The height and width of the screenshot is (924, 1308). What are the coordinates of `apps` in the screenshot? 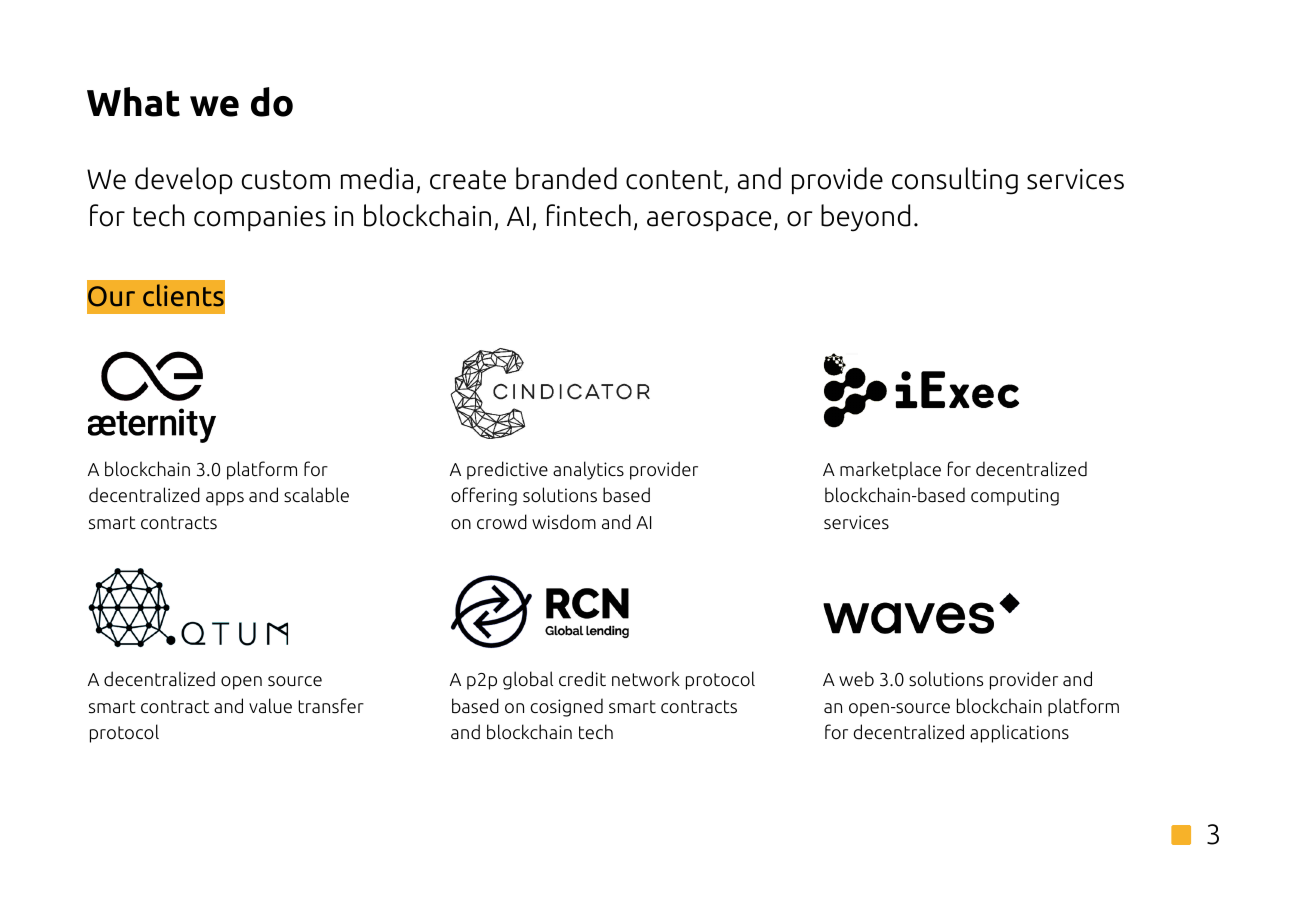 It's located at (225, 499).
